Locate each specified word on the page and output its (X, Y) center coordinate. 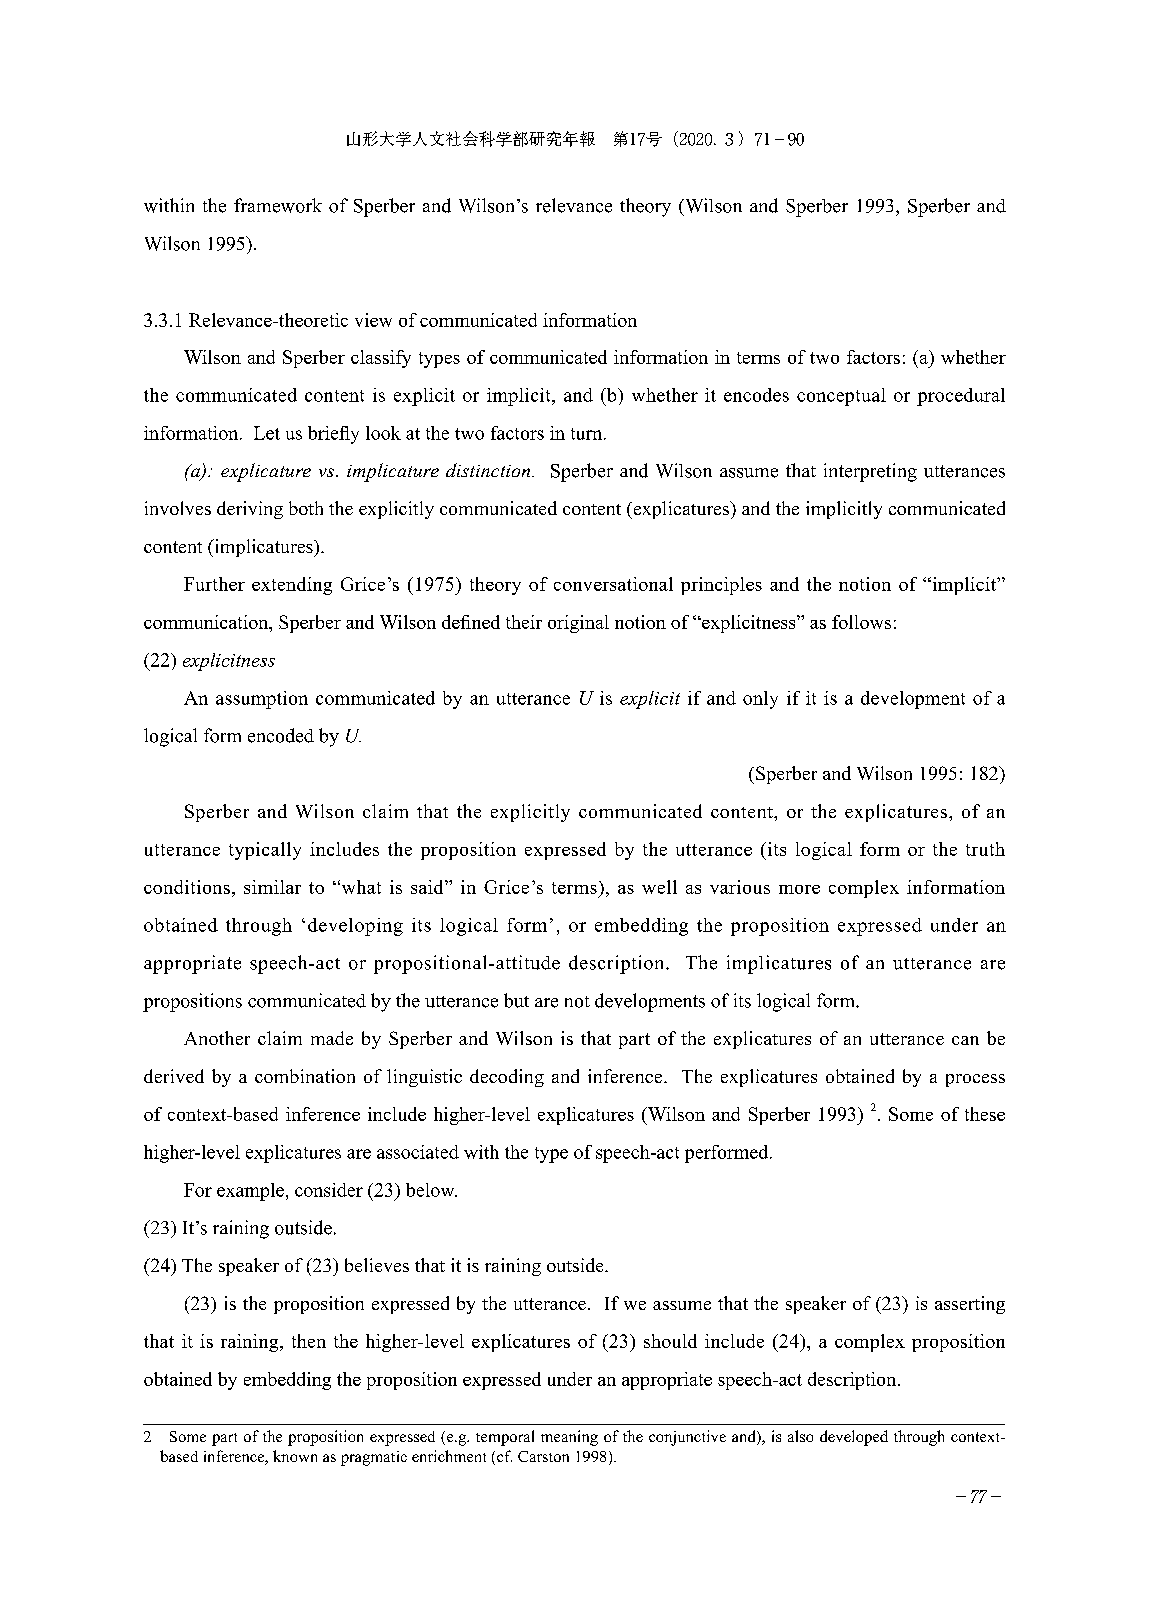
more (799, 889)
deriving (250, 510)
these (985, 1114)
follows (861, 622)
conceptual (841, 397)
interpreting (870, 472)
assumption (262, 700)
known (295, 1456)
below (431, 1190)
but (516, 1000)
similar (272, 887)
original (578, 624)
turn (588, 434)
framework (278, 205)
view (373, 320)
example (250, 1192)
